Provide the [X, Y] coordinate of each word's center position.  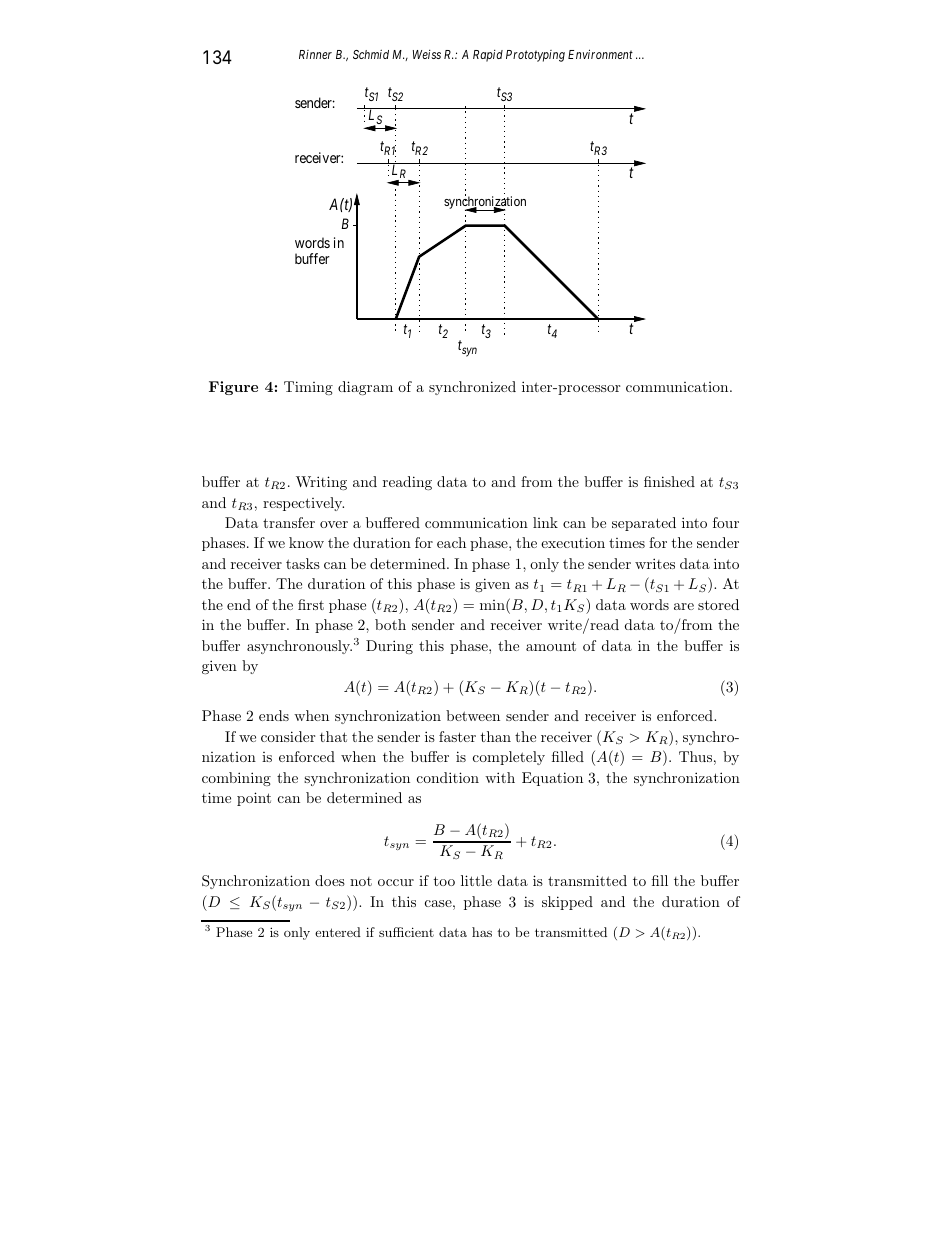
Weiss [427, 54]
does [330, 880]
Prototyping [535, 56]
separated [644, 524]
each [451, 542]
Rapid [488, 56]
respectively [303, 504]
